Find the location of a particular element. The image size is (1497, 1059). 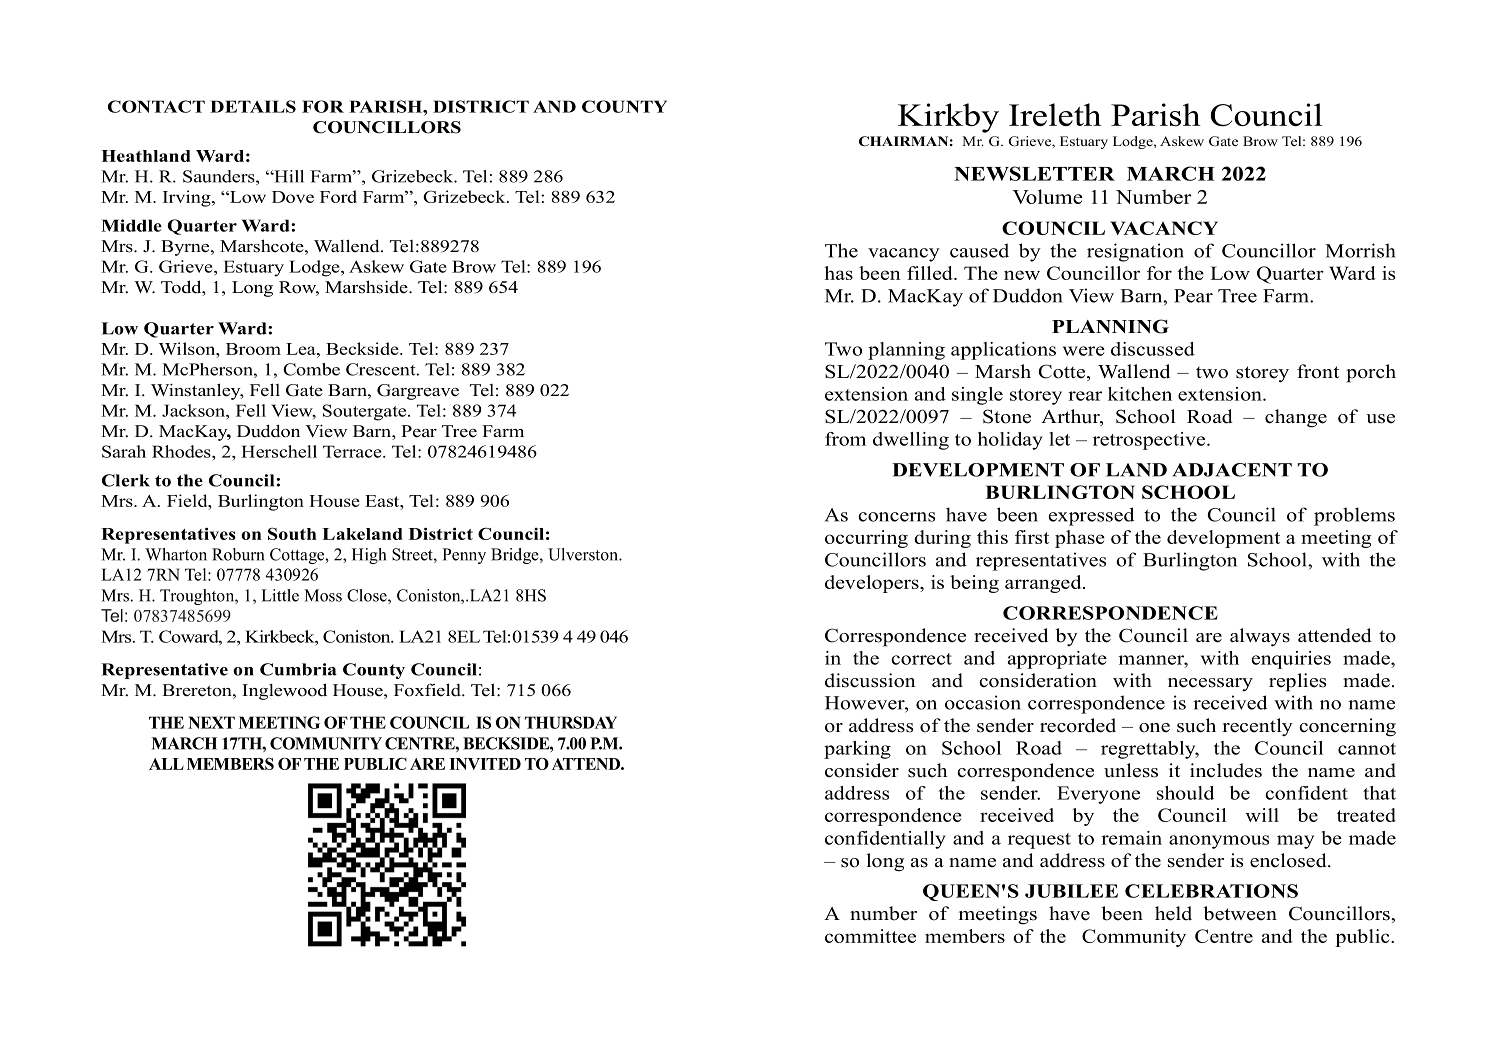

DETAILS is located at coordinates (253, 106).
